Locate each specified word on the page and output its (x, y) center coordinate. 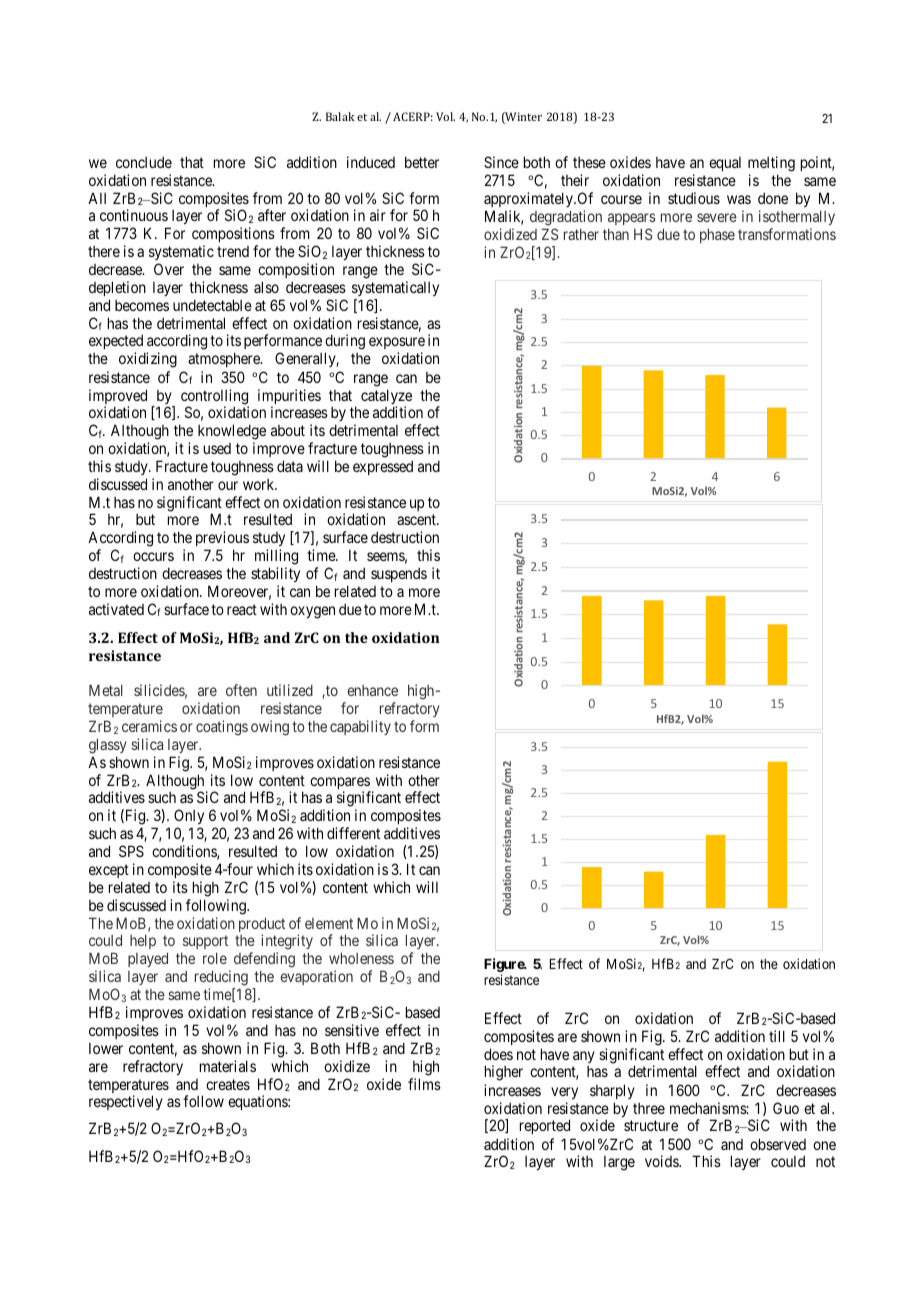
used (217, 448)
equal (725, 164)
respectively (126, 1102)
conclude (144, 162)
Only (189, 818)
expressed (383, 467)
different (353, 833)
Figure (505, 966)
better (422, 162)
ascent (417, 520)
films (424, 1084)
